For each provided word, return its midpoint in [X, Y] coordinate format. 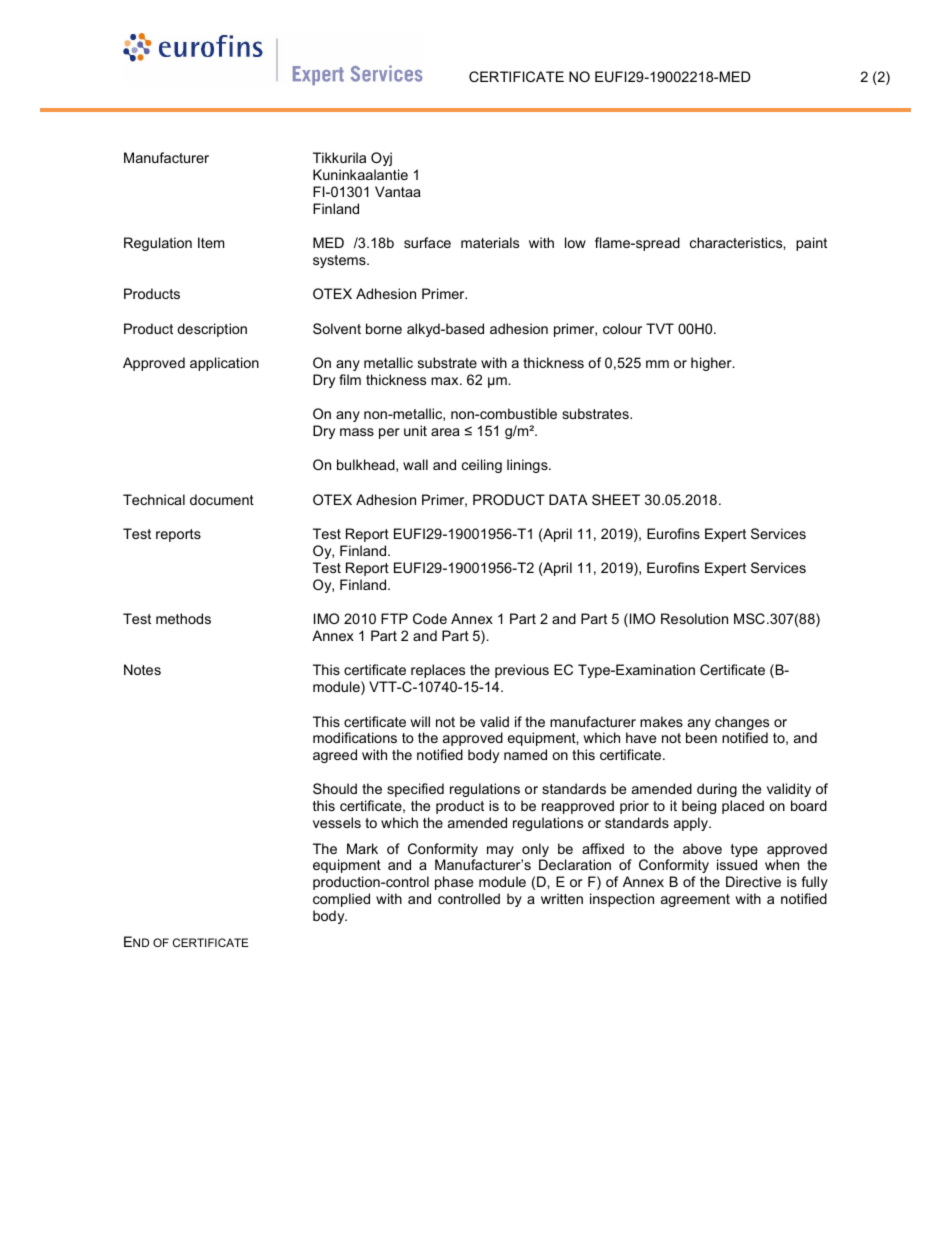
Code [430, 618]
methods [183, 618]
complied [341, 900]
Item [211, 242]
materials [490, 242]
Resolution [694, 618]
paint [811, 244]
